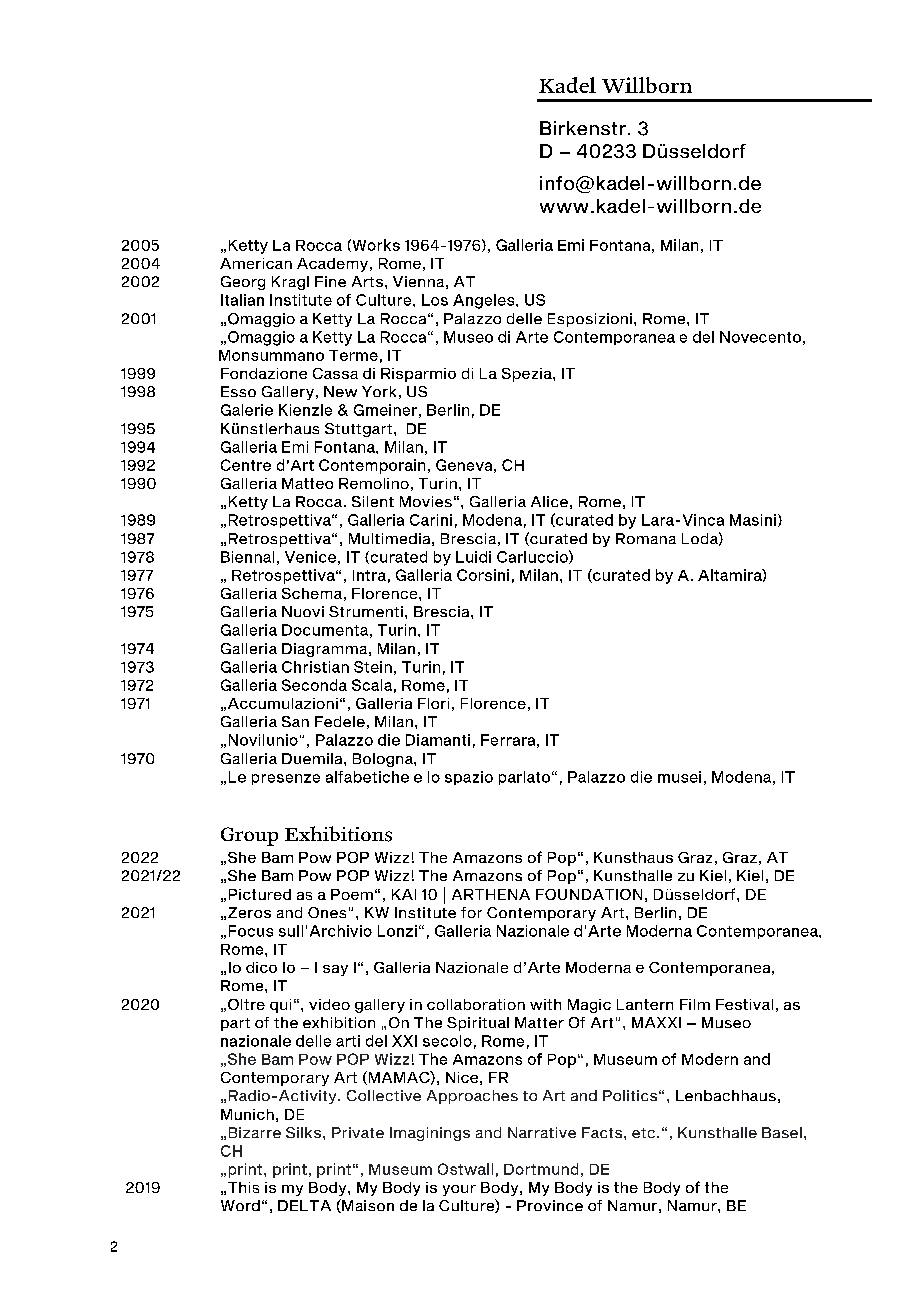  What do you see at coordinates (335, 970) in the screenshot?
I see `say` at bounding box center [335, 970].
